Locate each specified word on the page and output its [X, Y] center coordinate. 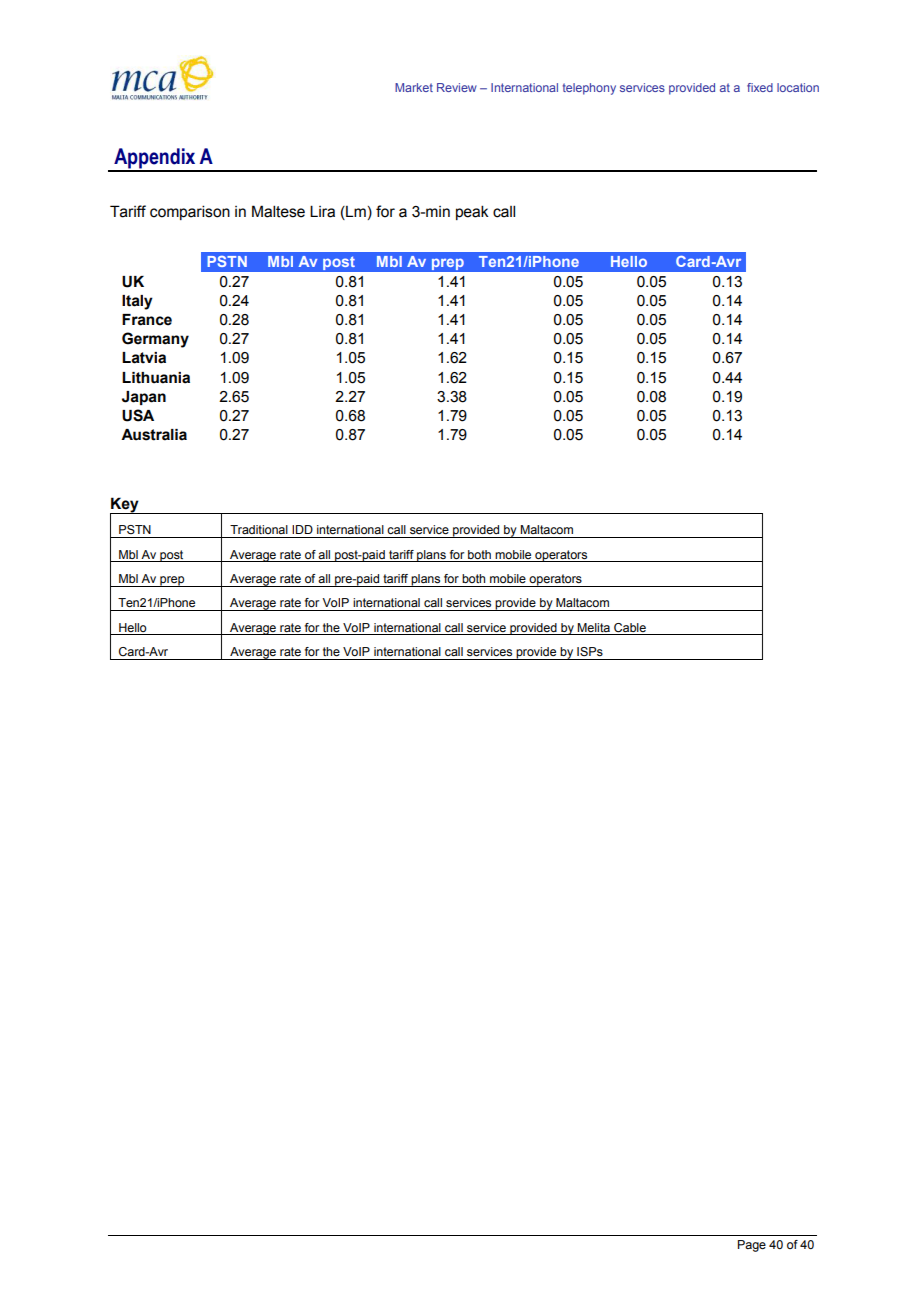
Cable [630, 628]
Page [752, 1246]
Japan [144, 398]
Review [457, 87]
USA [138, 415]
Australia [154, 435]
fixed [760, 87]
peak [472, 212]
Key [125, 506]
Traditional [259, 529]
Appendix [155, 159]
